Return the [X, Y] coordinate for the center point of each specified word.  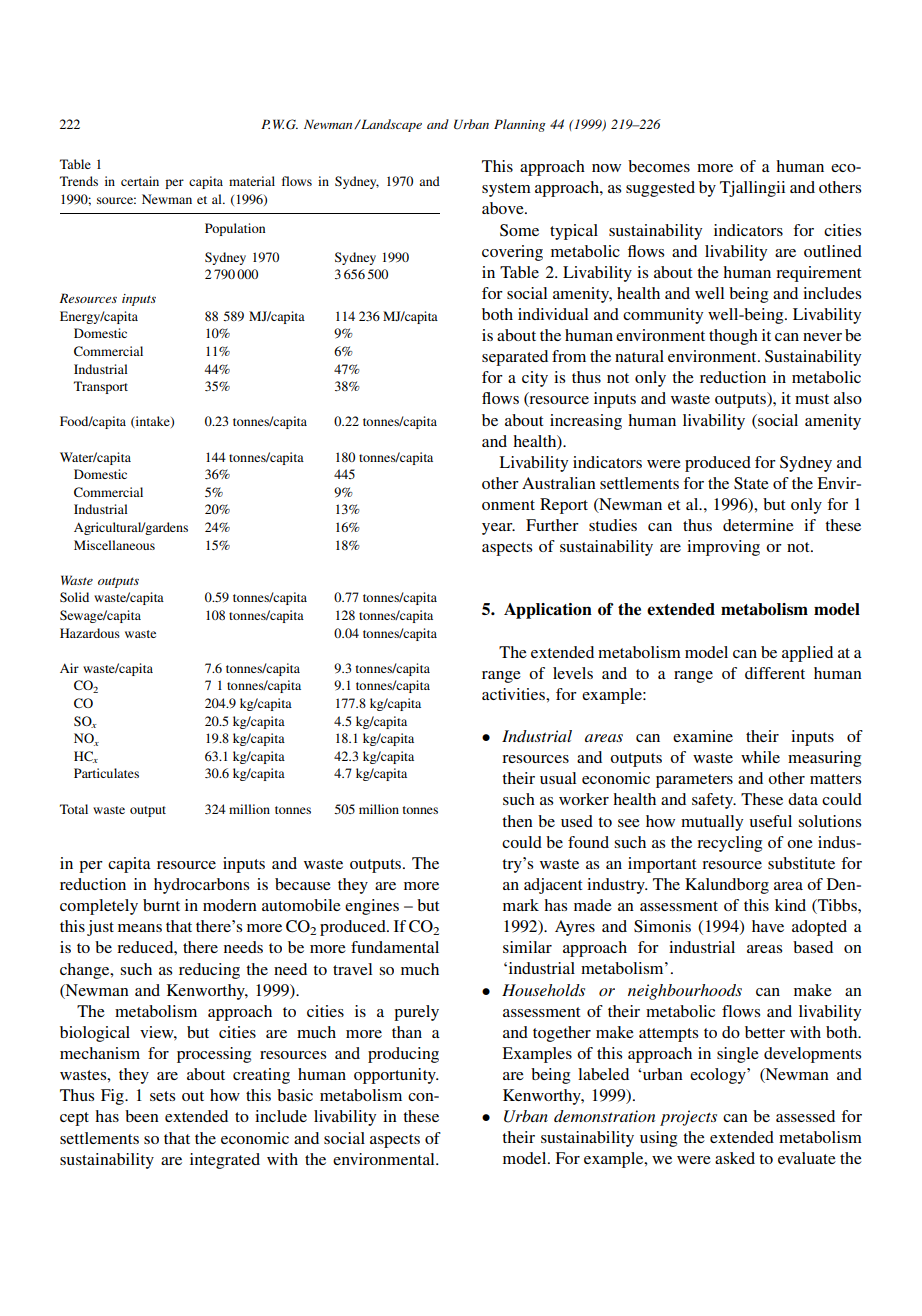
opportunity [396, 1076]
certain [140, 181]
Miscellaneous [114, 545]
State [751, 483]
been [142, 1116]
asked [735, 1158]
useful [770, 821]
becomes [659, 166]
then [517, 821]
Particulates [106, 773]
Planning [520, 125]
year [498, 529]
